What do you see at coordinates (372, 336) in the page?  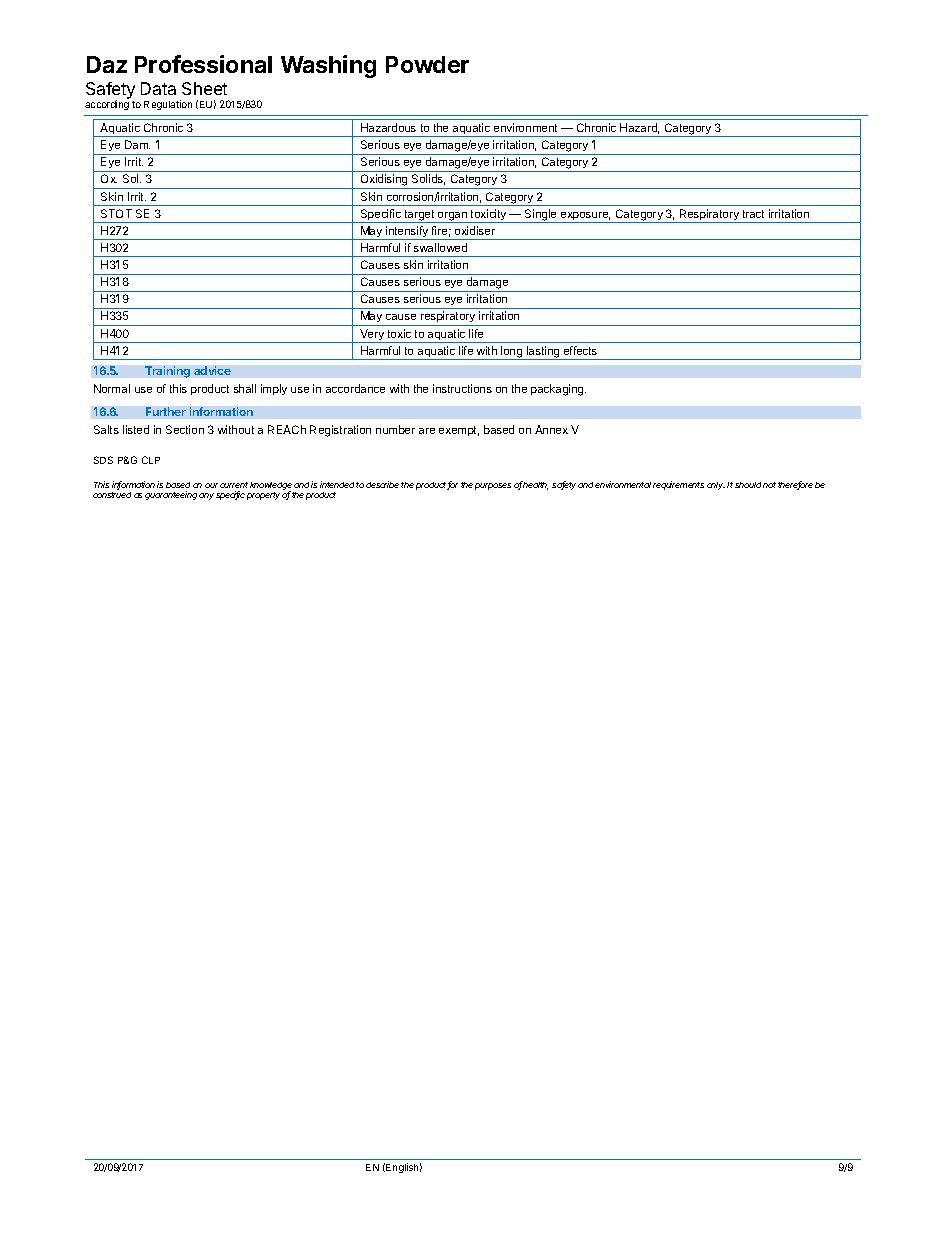 I see `Very` at bounding box center [372, 336].
